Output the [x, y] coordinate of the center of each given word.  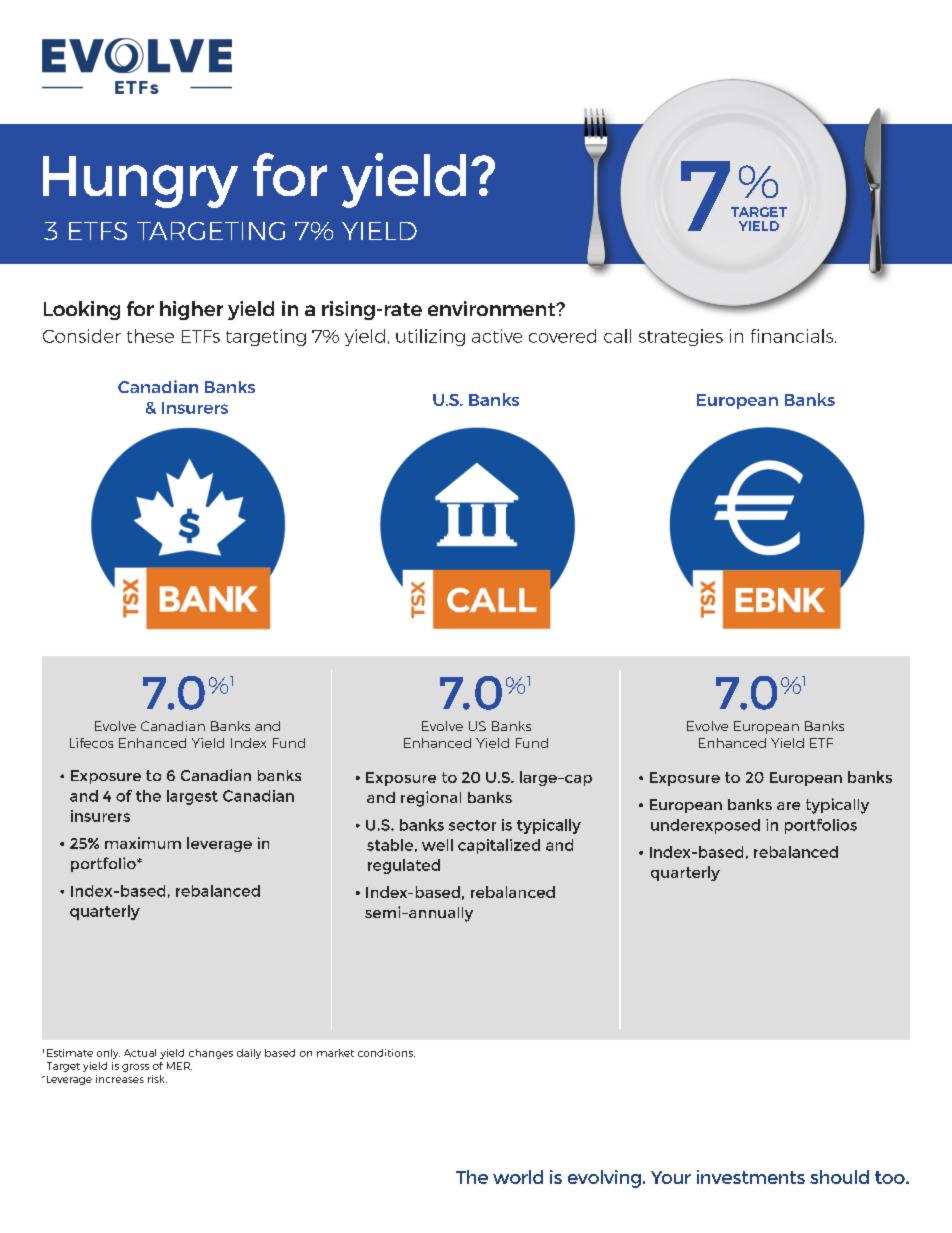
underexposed [705, 826]
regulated [404, 866]
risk [157, 1079]
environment [493, 308]
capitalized [499, 846]
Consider [82, 336]
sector [472, 825]
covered [562, 336]
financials [793, 336]
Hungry [140, 182]
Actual [140, 1053]
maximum [143, 843]
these [150, 336]
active [497, 336]
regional [431, 799]
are [788, 806]
